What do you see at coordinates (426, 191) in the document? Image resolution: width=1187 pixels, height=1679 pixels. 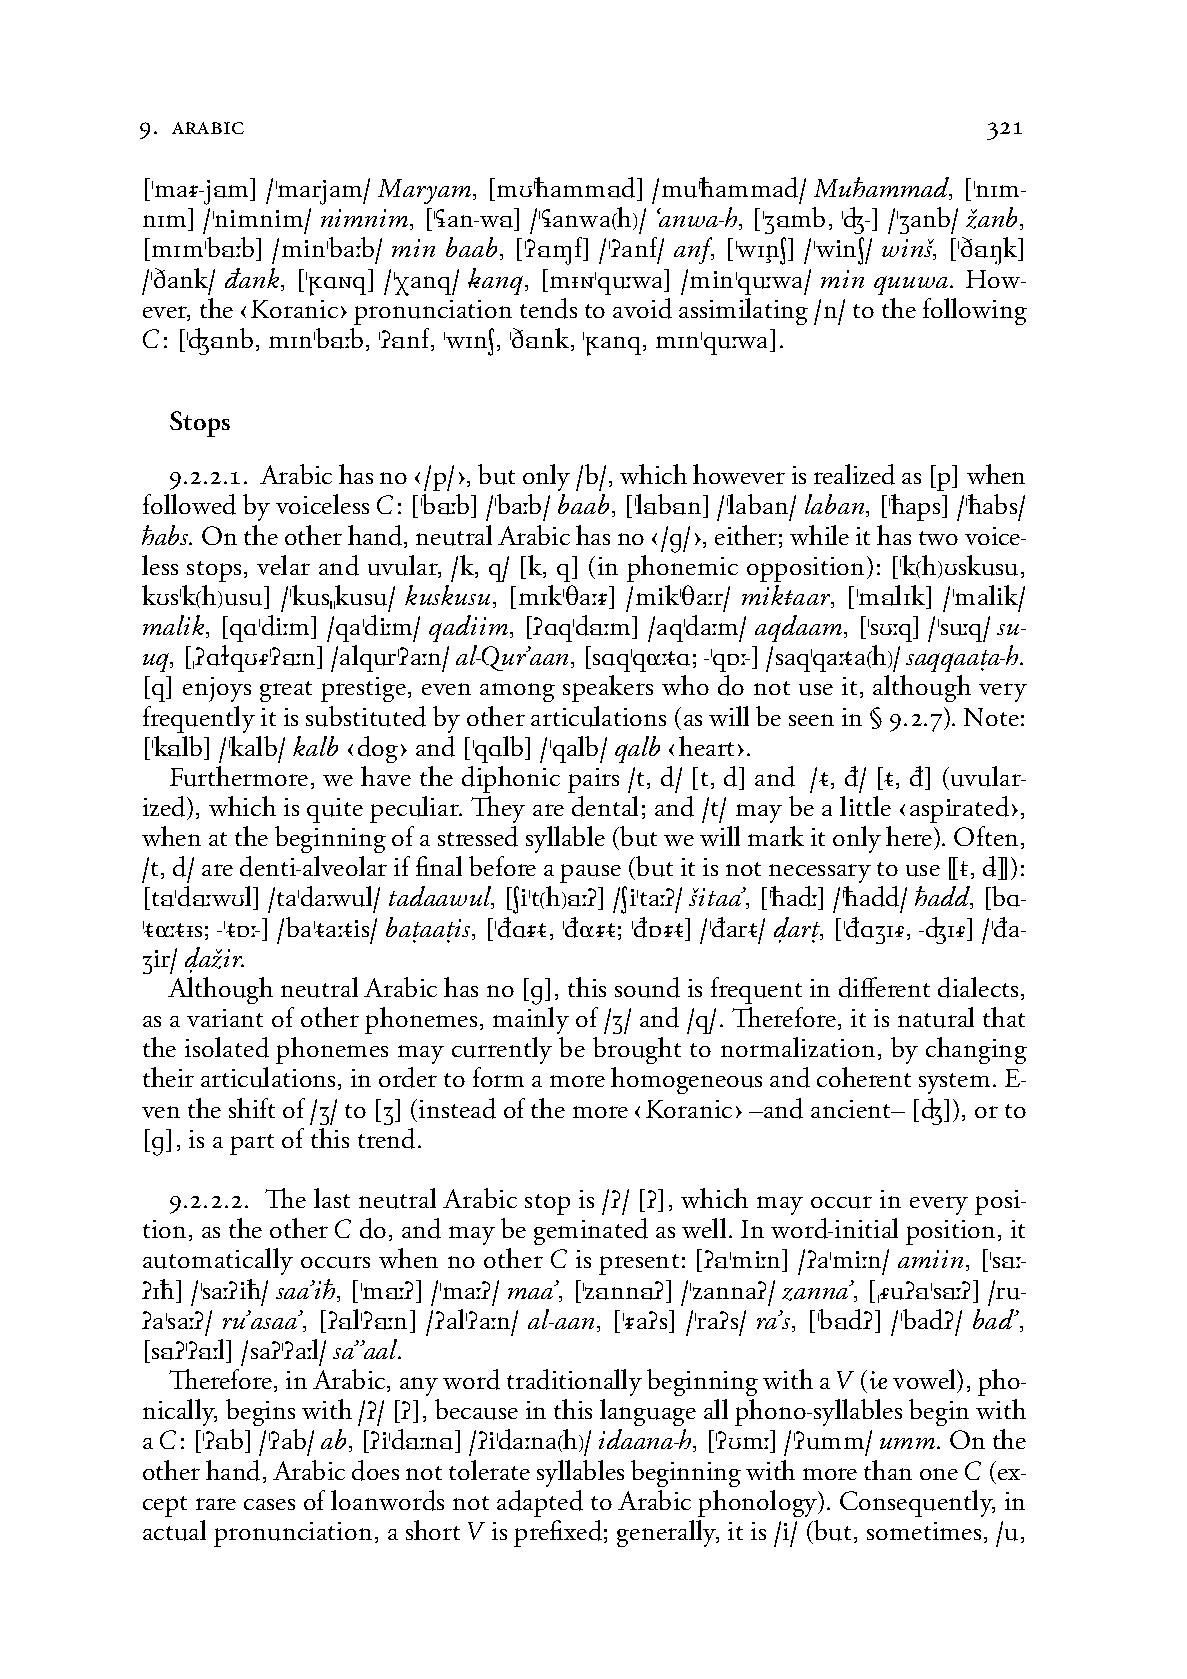 I see `Maryam` at bounding box center [426, 191].
